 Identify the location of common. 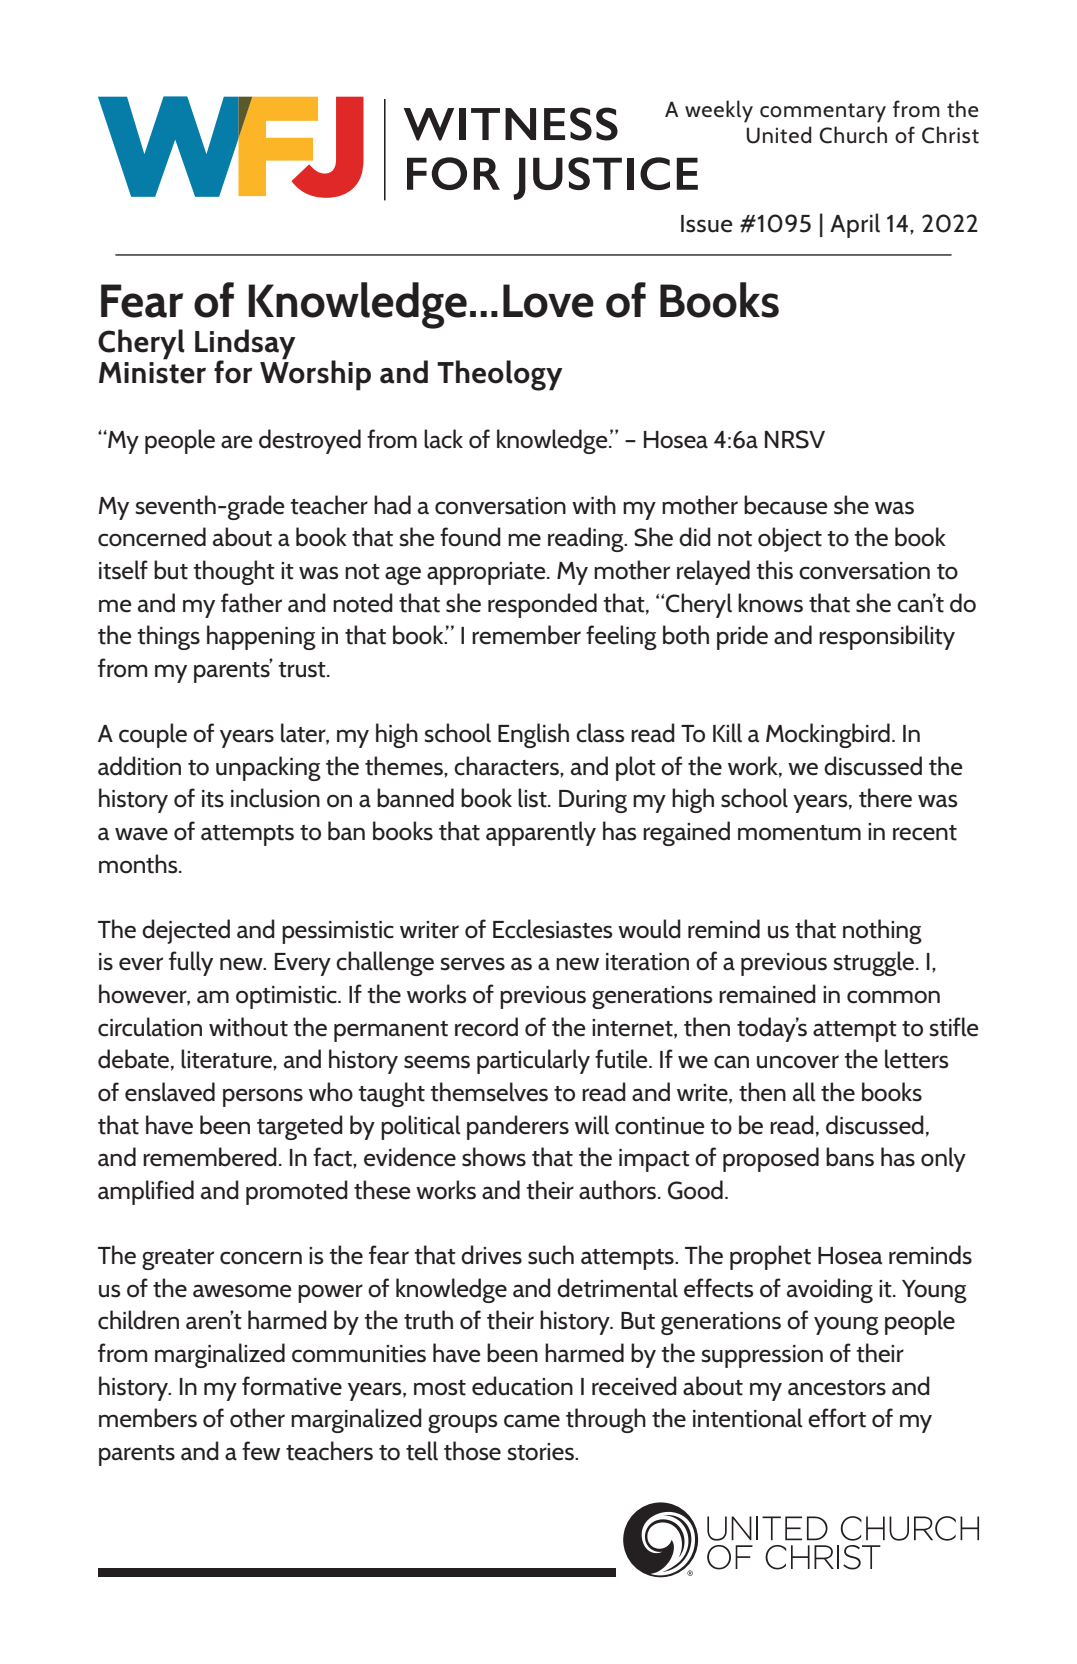
(893, 997).
